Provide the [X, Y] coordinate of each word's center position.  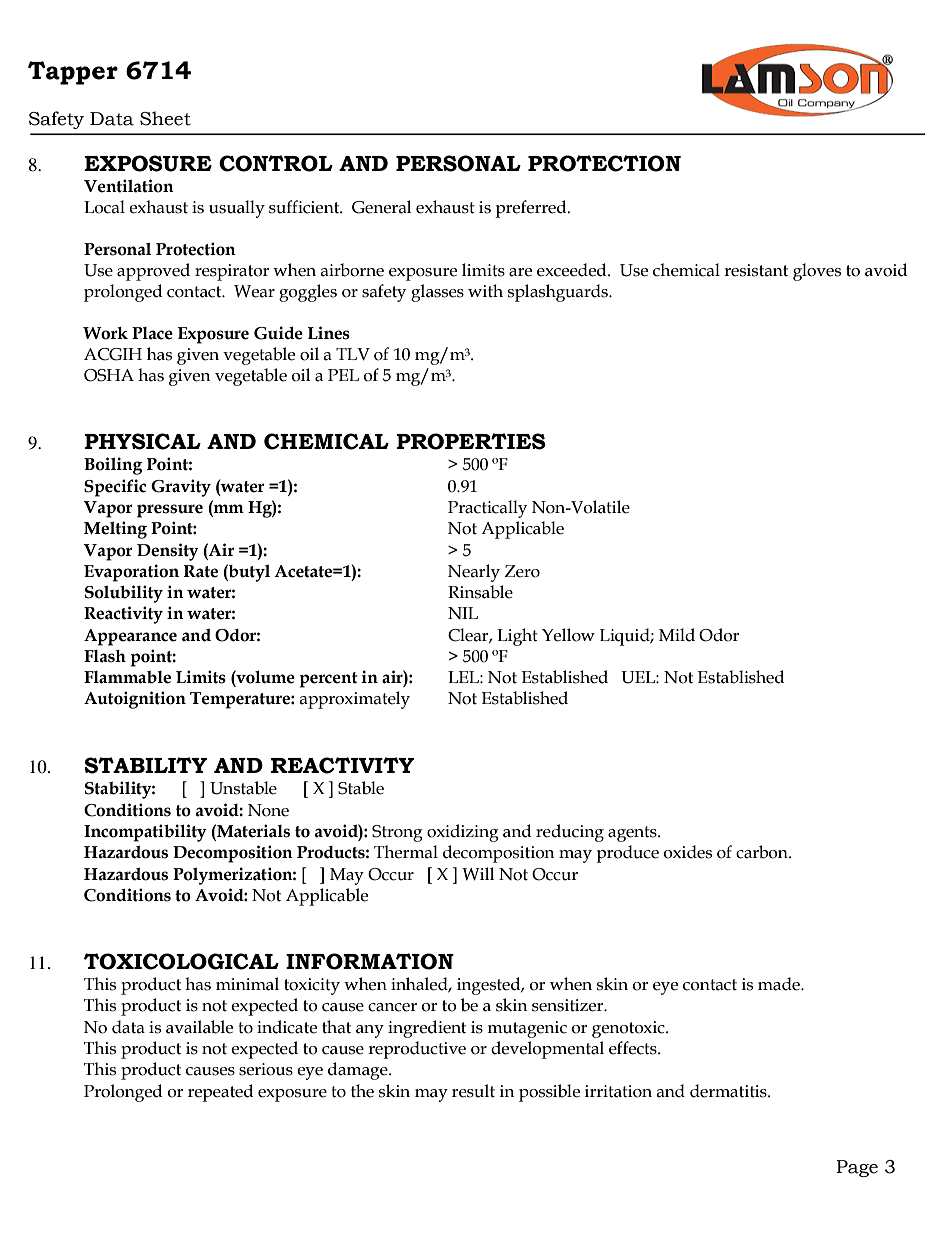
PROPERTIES [471, 441]
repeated [221, 1093]
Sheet [165, 118]
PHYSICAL [142, 441]
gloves [817, 272]
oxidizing [463, 833]
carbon [763, 852]
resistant [756, 270]
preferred [532, 209]
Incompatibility [145, 833]
